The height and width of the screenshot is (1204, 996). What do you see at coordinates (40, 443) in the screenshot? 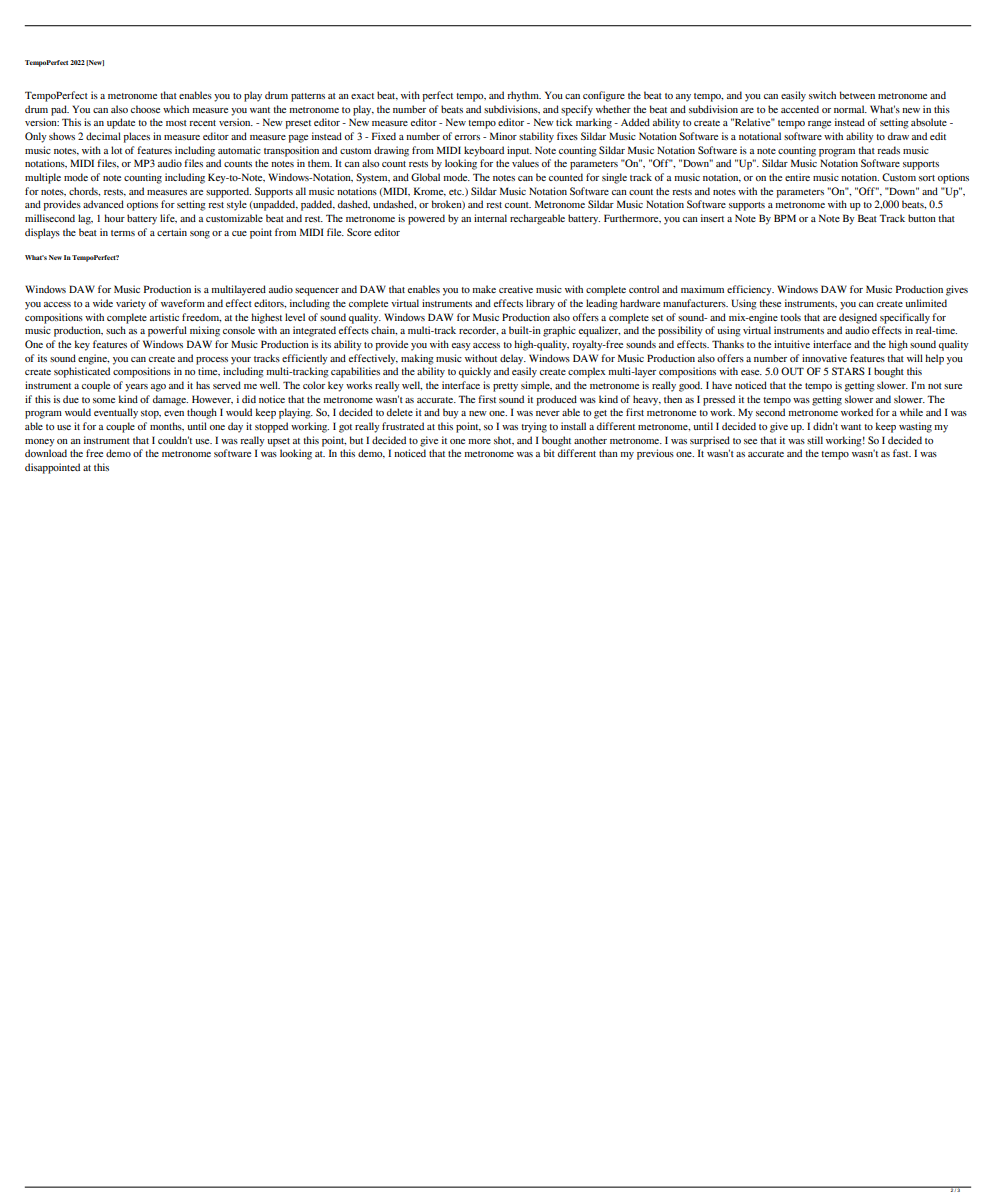
I see `money` at bounding box center [40, 443].
